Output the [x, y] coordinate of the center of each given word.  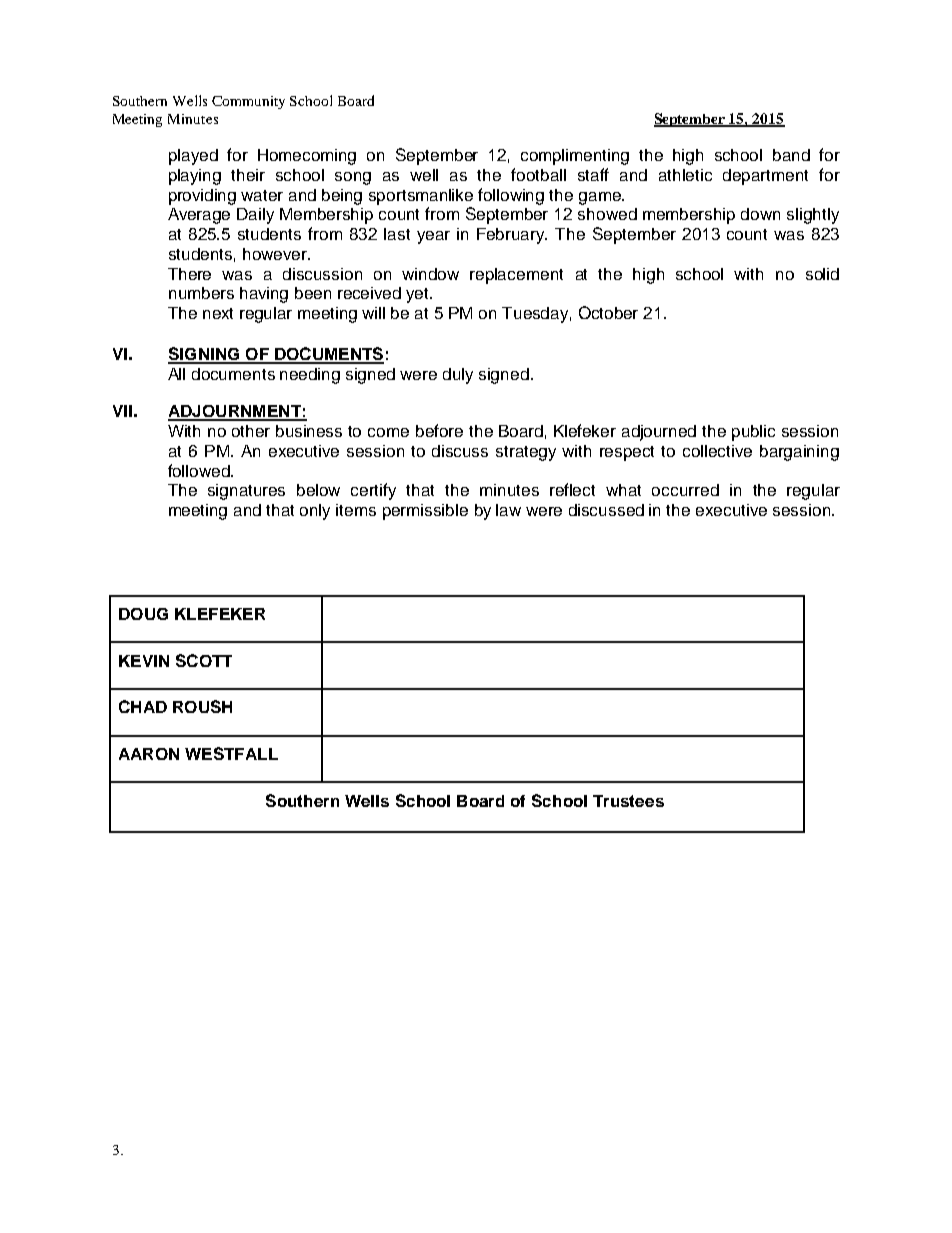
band [791, 155]
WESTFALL [231, 753]
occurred [685, 490]
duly [458, 376]
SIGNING [205, 355]
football [538, 174]
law [508, 510]
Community [248, 102]
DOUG [143, 614]
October [608, 312]
